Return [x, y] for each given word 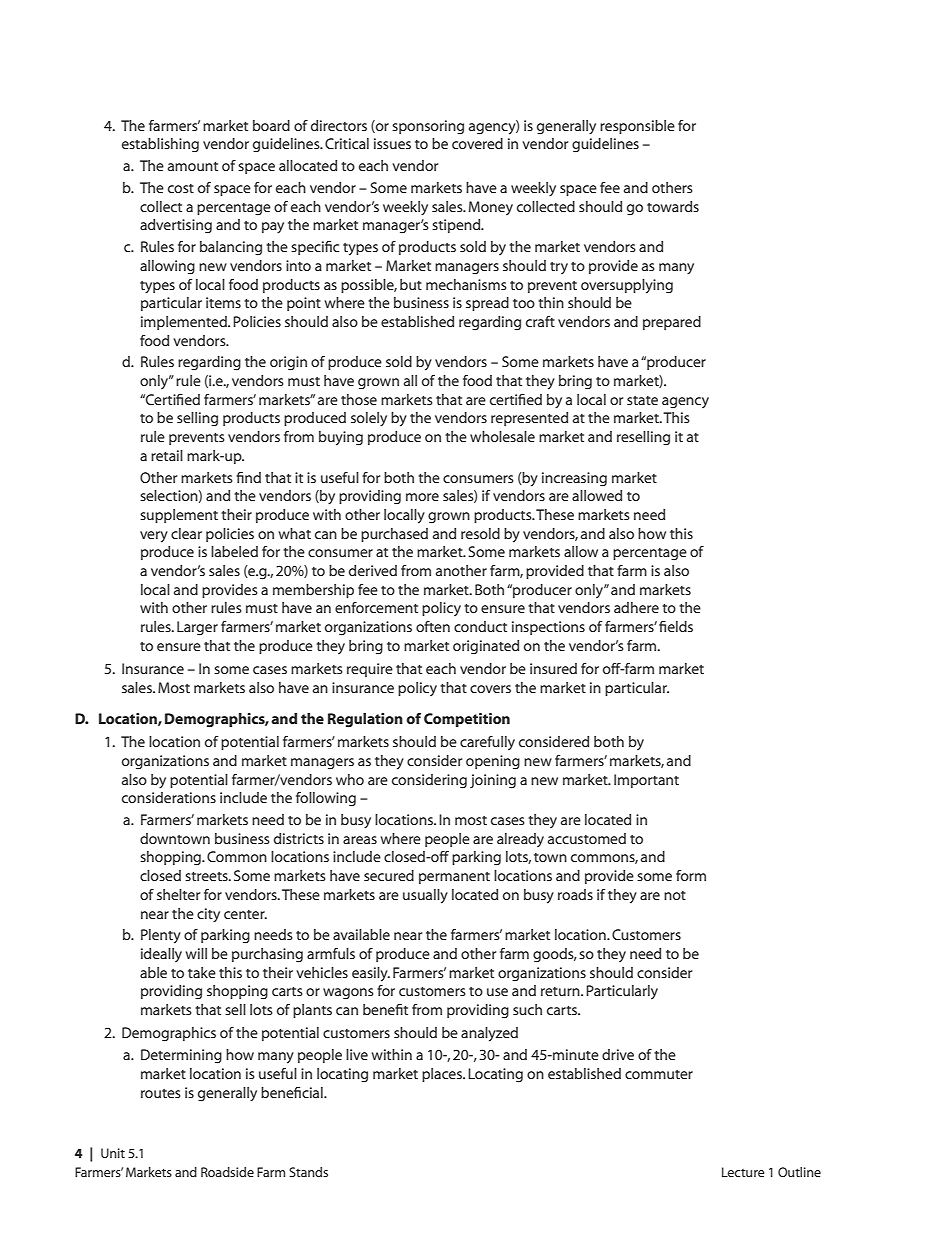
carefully [487, 743]
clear [186, 533]
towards [673, 206]
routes [161, 1093]
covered [477, 143]
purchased [394, 535]
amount [193, 166]
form [691, 875]
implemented [185, 323]
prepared [672, 323]
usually [425, 896]
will [196, 953]
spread [487, 304]
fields [676, 626]
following [326, 799]
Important [646, 781]
